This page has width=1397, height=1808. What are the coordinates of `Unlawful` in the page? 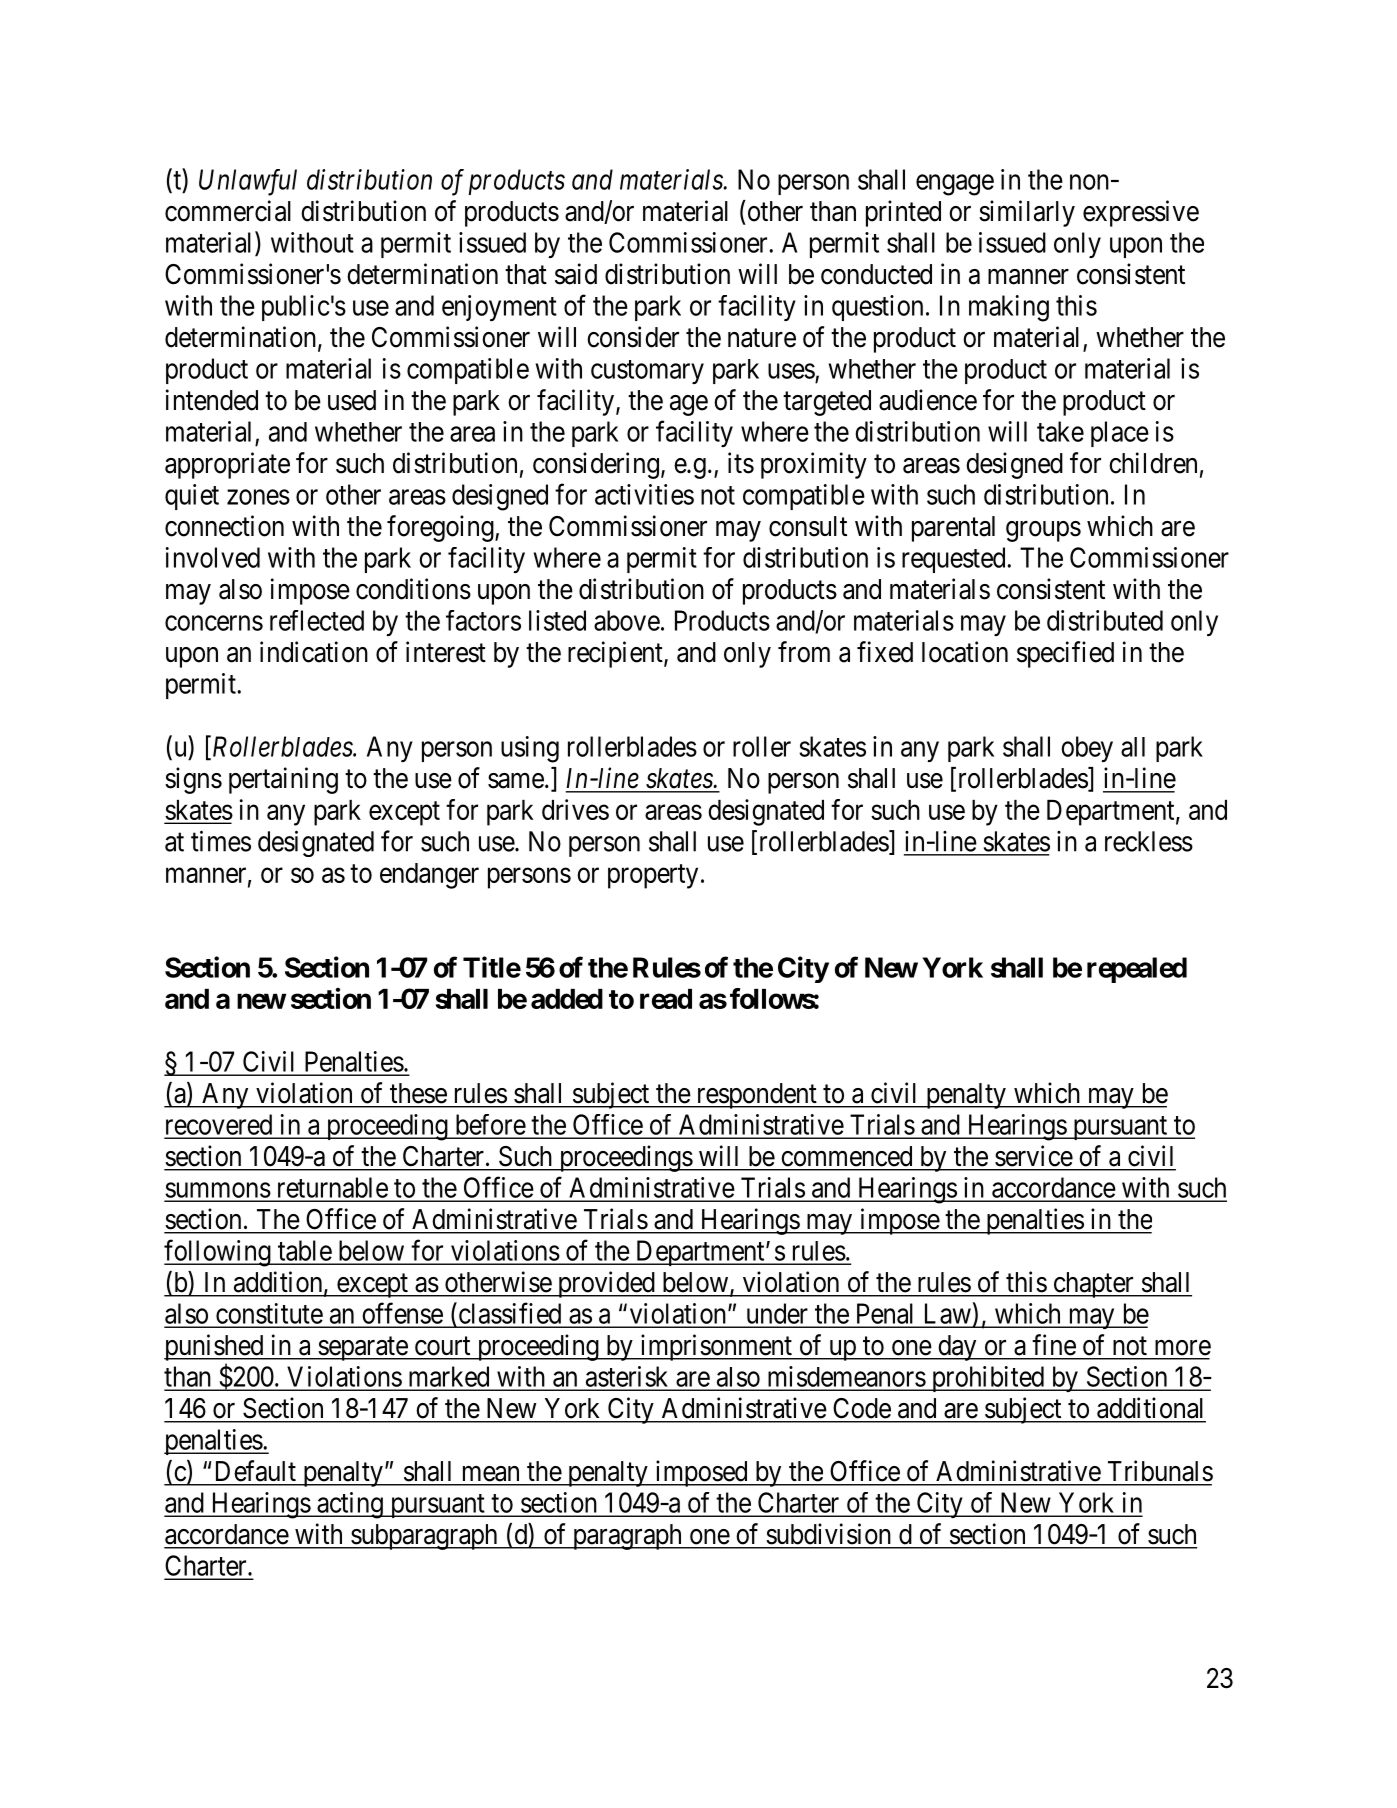 It's located at (248, 182).
